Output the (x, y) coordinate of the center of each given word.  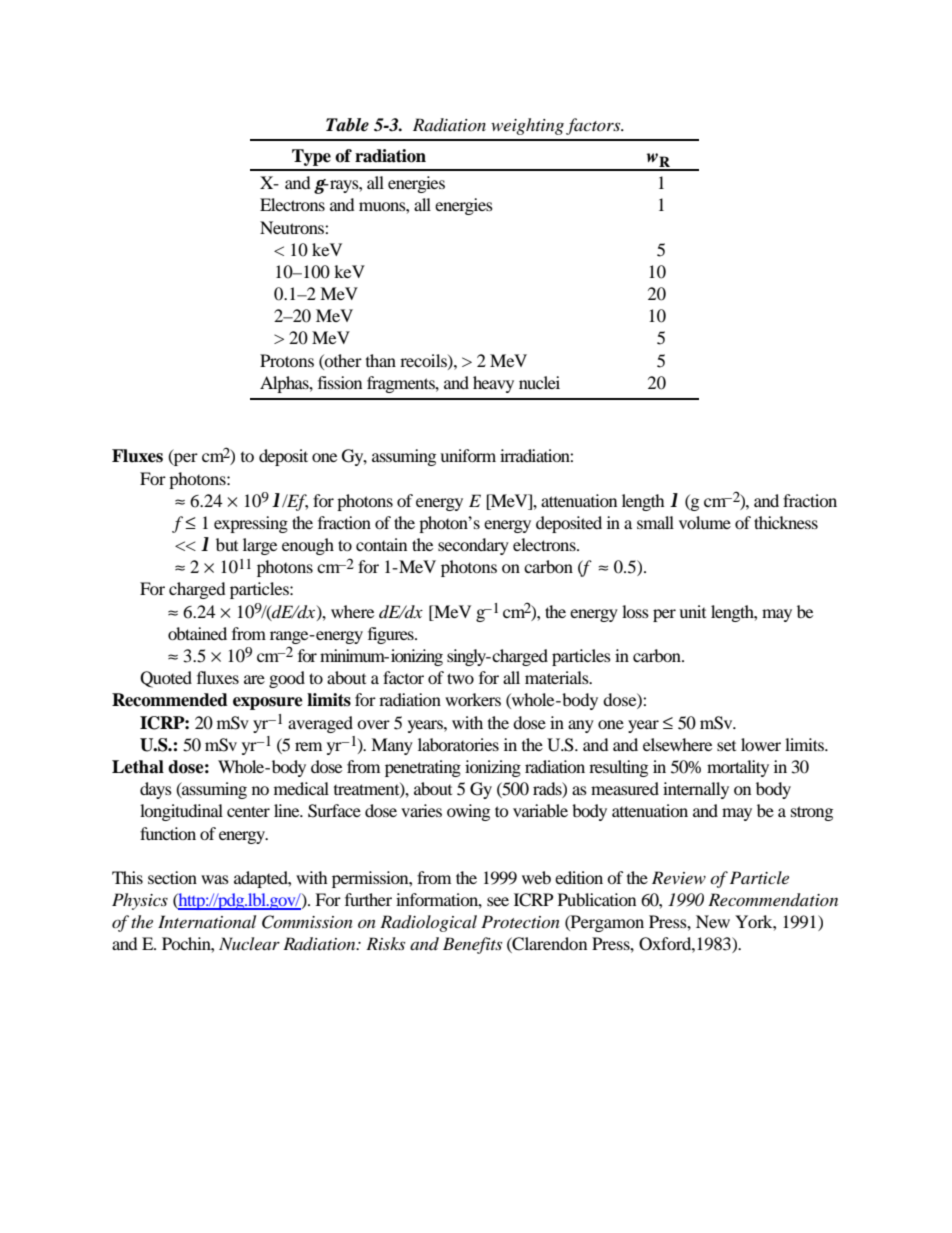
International (207, 921)
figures (392, 635)
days (156, 790)
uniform (468, 455)
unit (692, 611)
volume (705, 522)
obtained (197, 633)
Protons (287, 360)
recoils (424, 361)
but (227, 544)
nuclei (539, 382)
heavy (493, 384)
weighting (527, 126)
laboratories (458, 744)
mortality (738, 768)
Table (347, 125)
